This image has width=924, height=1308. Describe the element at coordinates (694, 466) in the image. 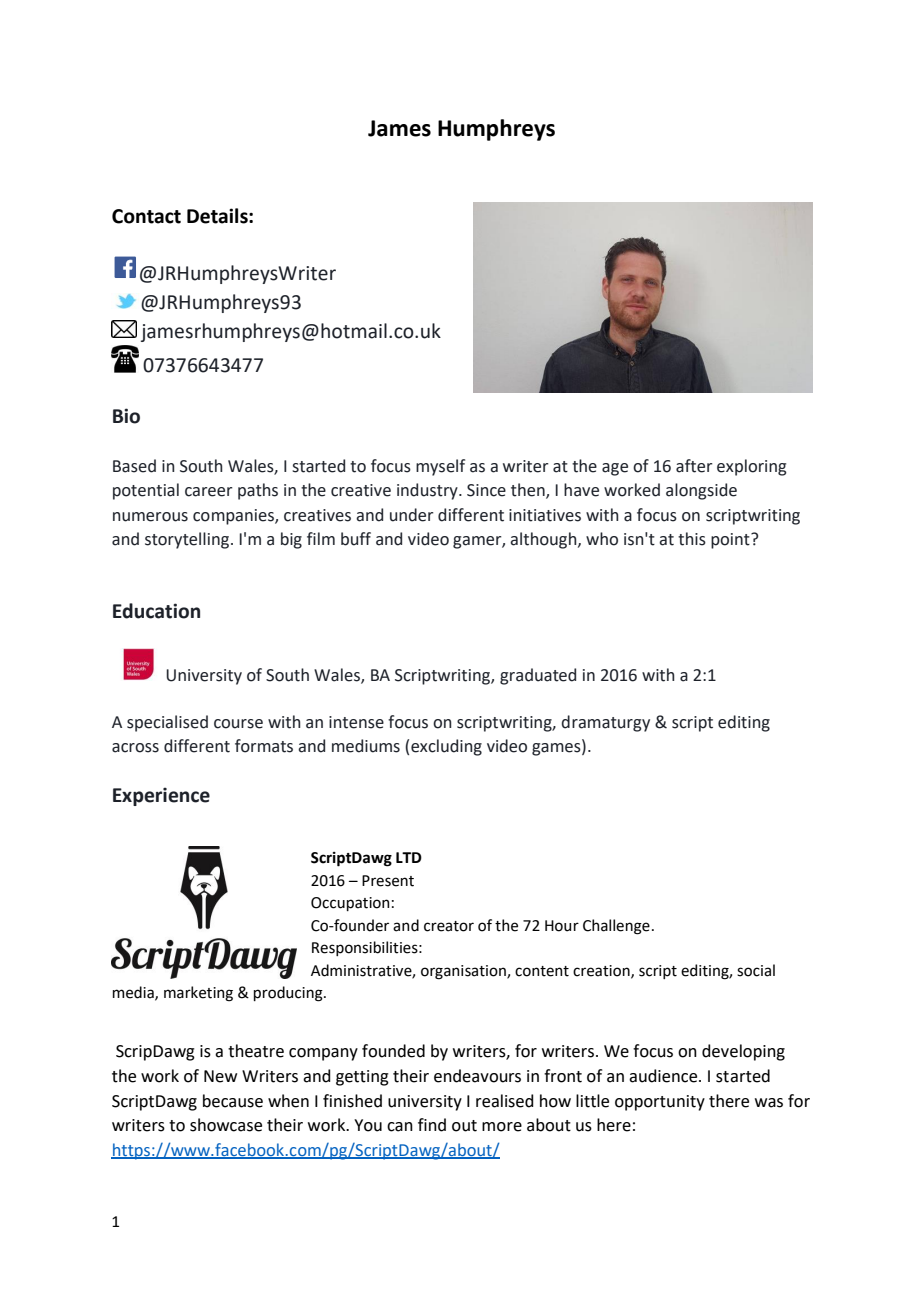

I see `after` at that location.
